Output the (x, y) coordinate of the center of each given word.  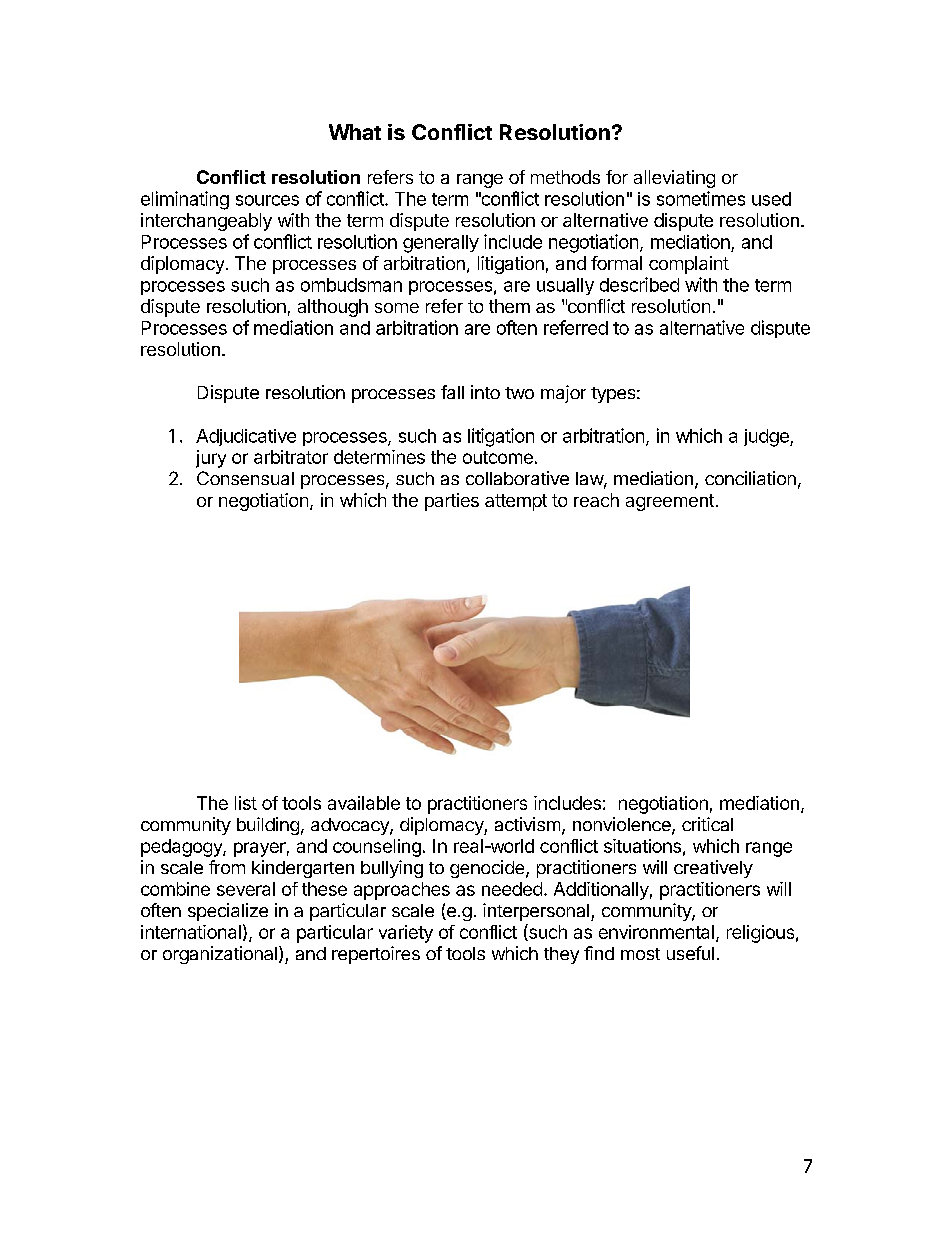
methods (565, 177)
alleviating (674, 179)
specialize (228, 912)
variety (406, 934)
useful (690, 953)
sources (267, 200)
